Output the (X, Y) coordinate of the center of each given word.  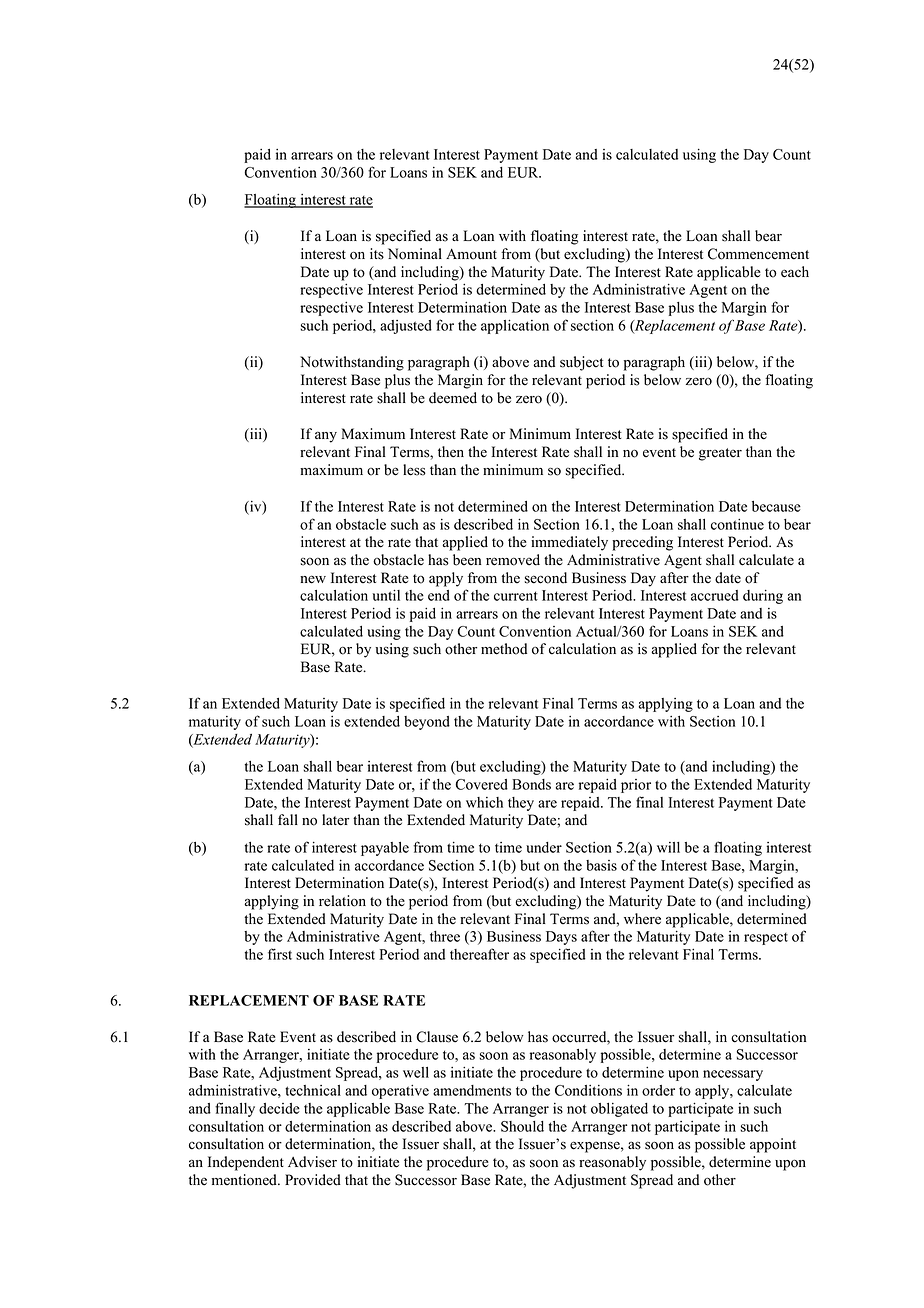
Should (522, 1126)
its (377, 254)
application (515, 326)
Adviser (312, 1162)
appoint (773, 1145)
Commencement (758, 254)
